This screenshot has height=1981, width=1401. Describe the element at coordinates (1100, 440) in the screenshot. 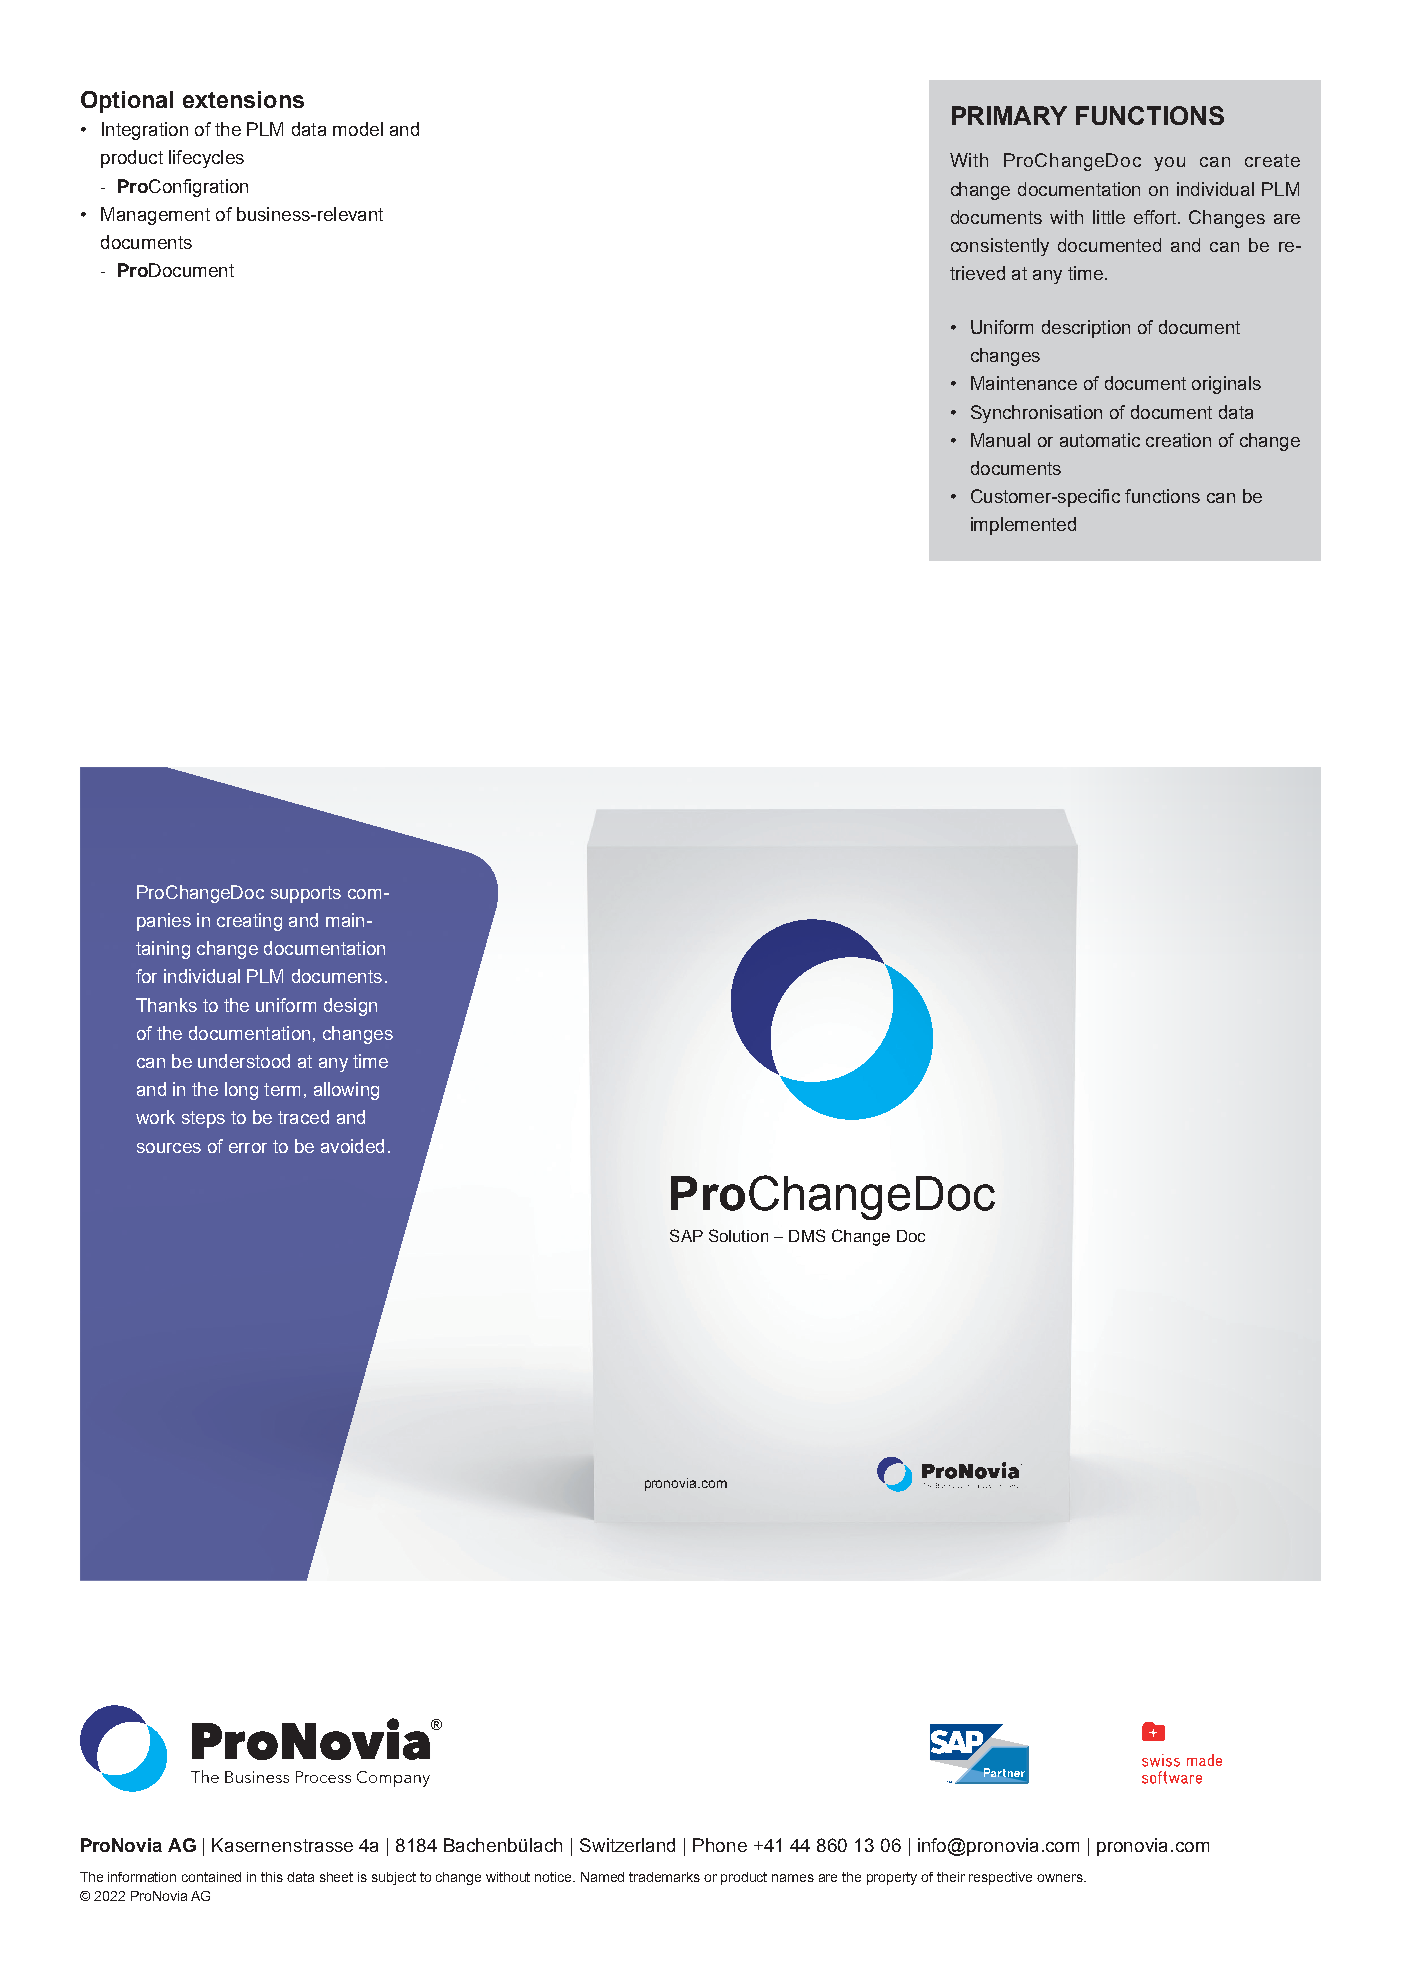

I see `automatic` at that location.
